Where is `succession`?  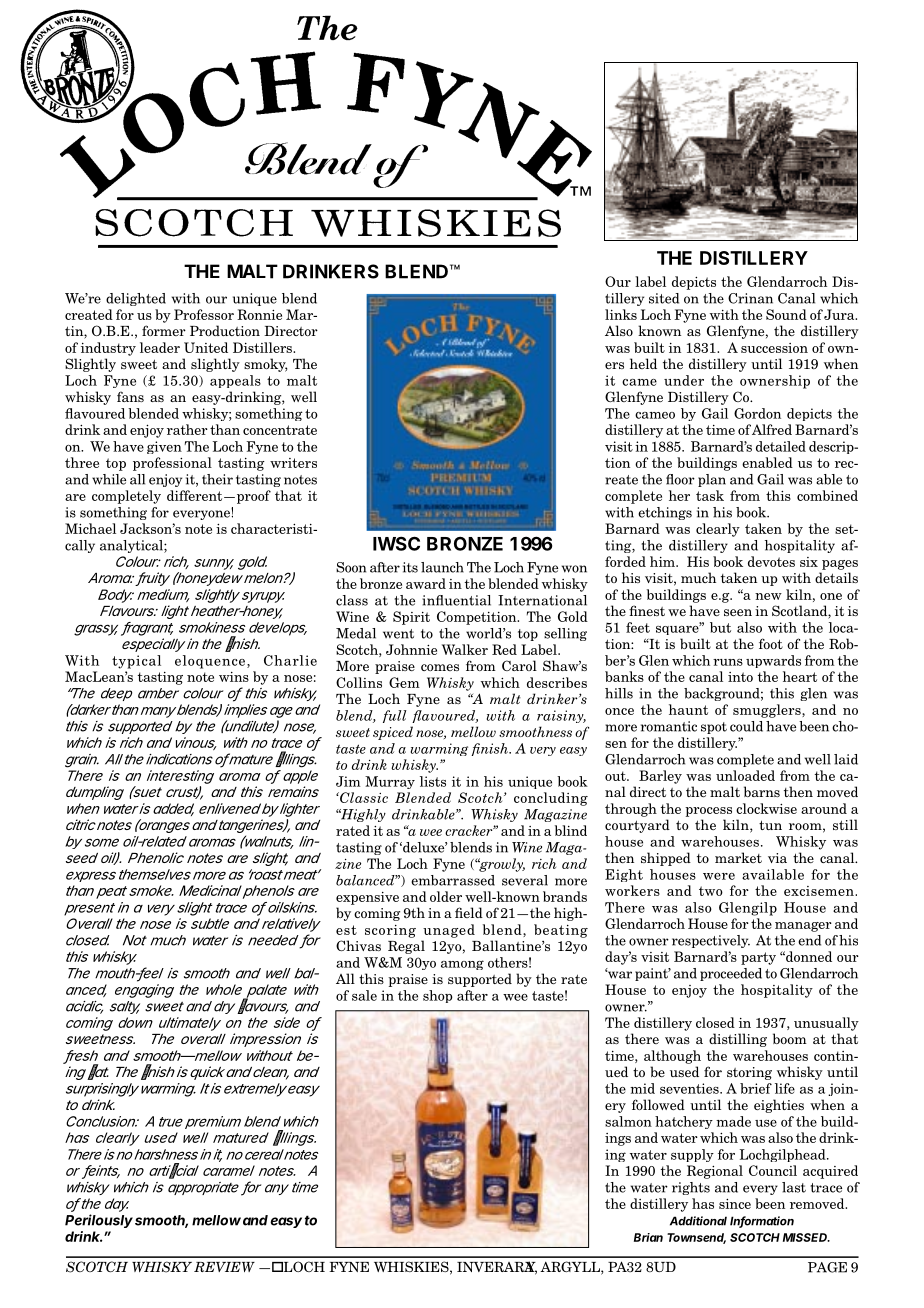 succession is located at coordinates (774, 348).
